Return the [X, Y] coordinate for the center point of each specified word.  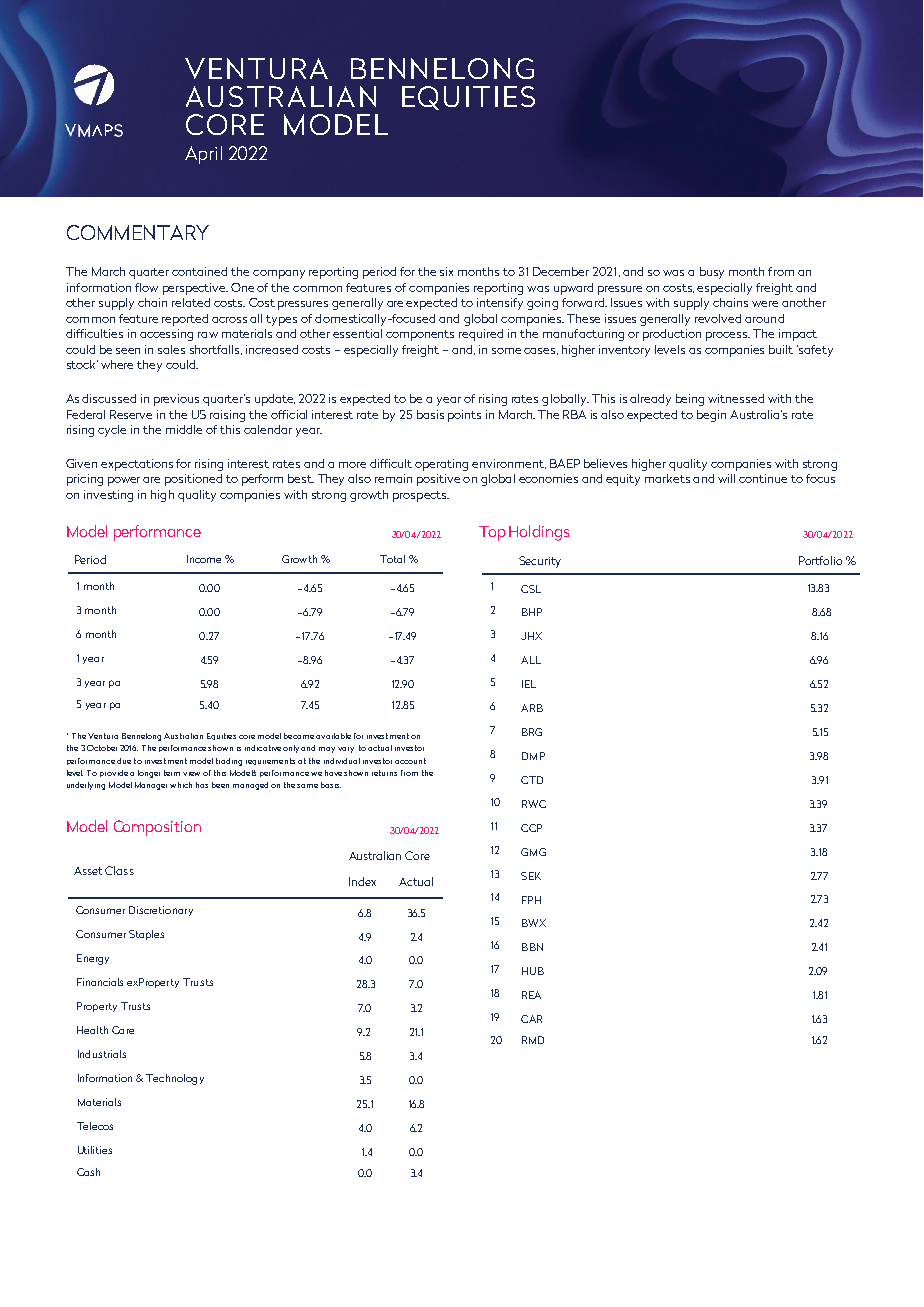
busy [712, 273]
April [203, 155]
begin [711, 416]
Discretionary [161, 911]
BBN [532, 947]
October [102, 748]
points [464, 416]
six [446, 271]
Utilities [95, 1150]
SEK [531, 876]
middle [184, 429]
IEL [529, 684]
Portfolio [820, 560]
